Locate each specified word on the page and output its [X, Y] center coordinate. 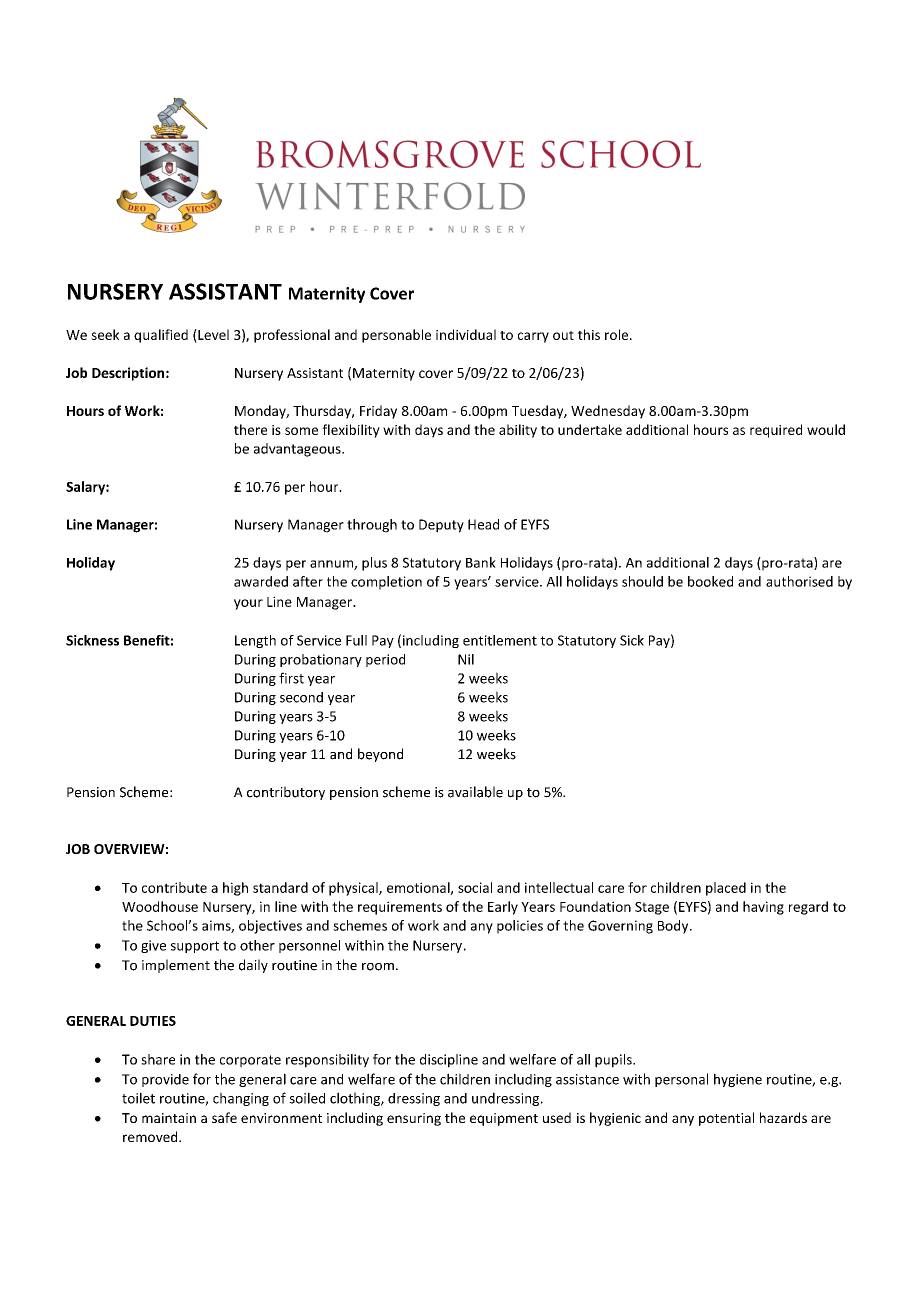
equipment [504, 1119]
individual [466, 334]
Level [212, 334]
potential [726, 1119]
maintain [169, 1118]
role [618, 334]
